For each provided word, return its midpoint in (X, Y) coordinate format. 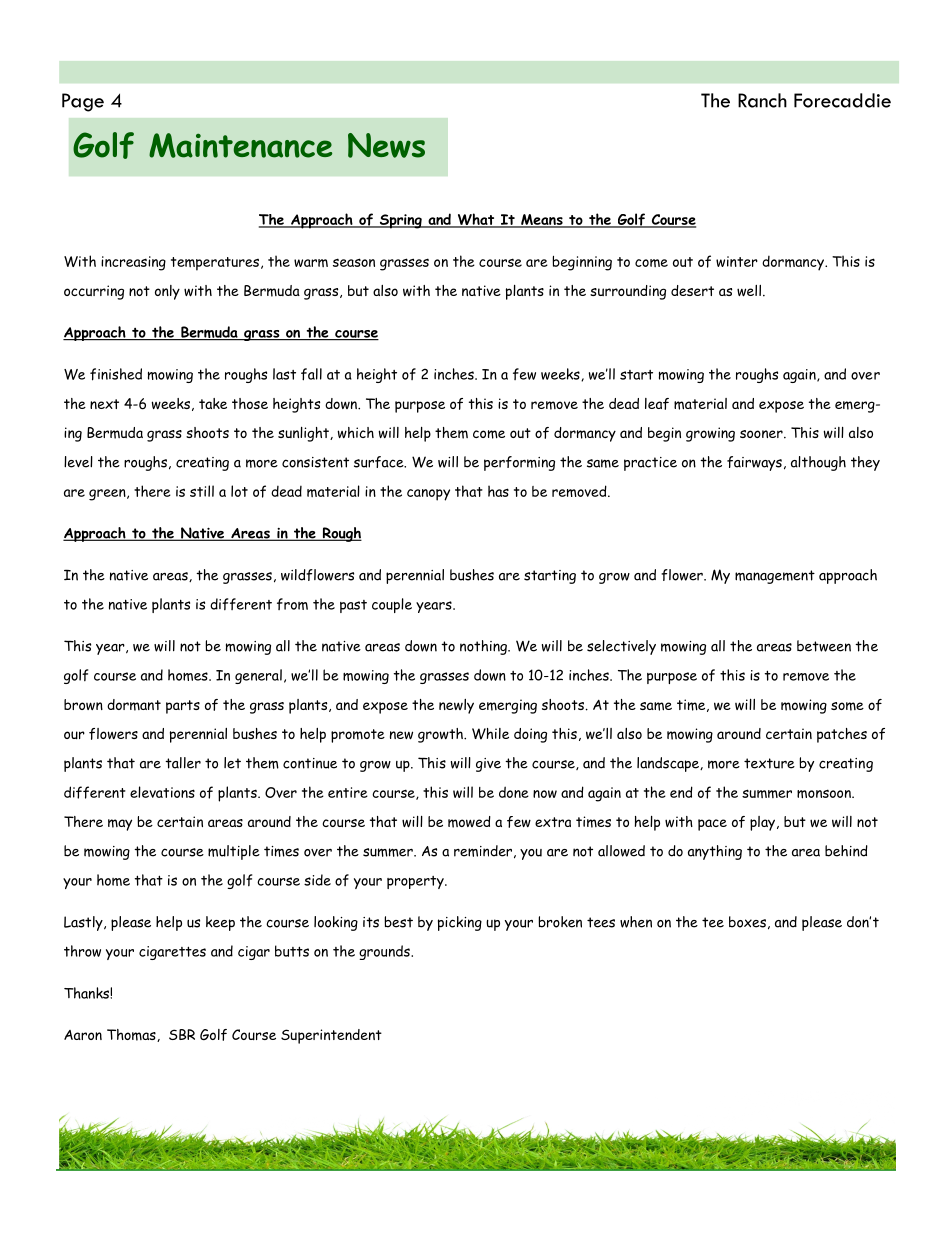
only (167, 292)
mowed (469, 822)
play (764, 823)
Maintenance (240, 145)
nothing (484, 647)
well (749, 291)
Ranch (762, 100)
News (386, 145)
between (824, 646)
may (120, 825)
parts (183, 707)
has (498, 491)
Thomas (132, 1035)
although (818, 463)
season (354, 262)
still (202, 491)
